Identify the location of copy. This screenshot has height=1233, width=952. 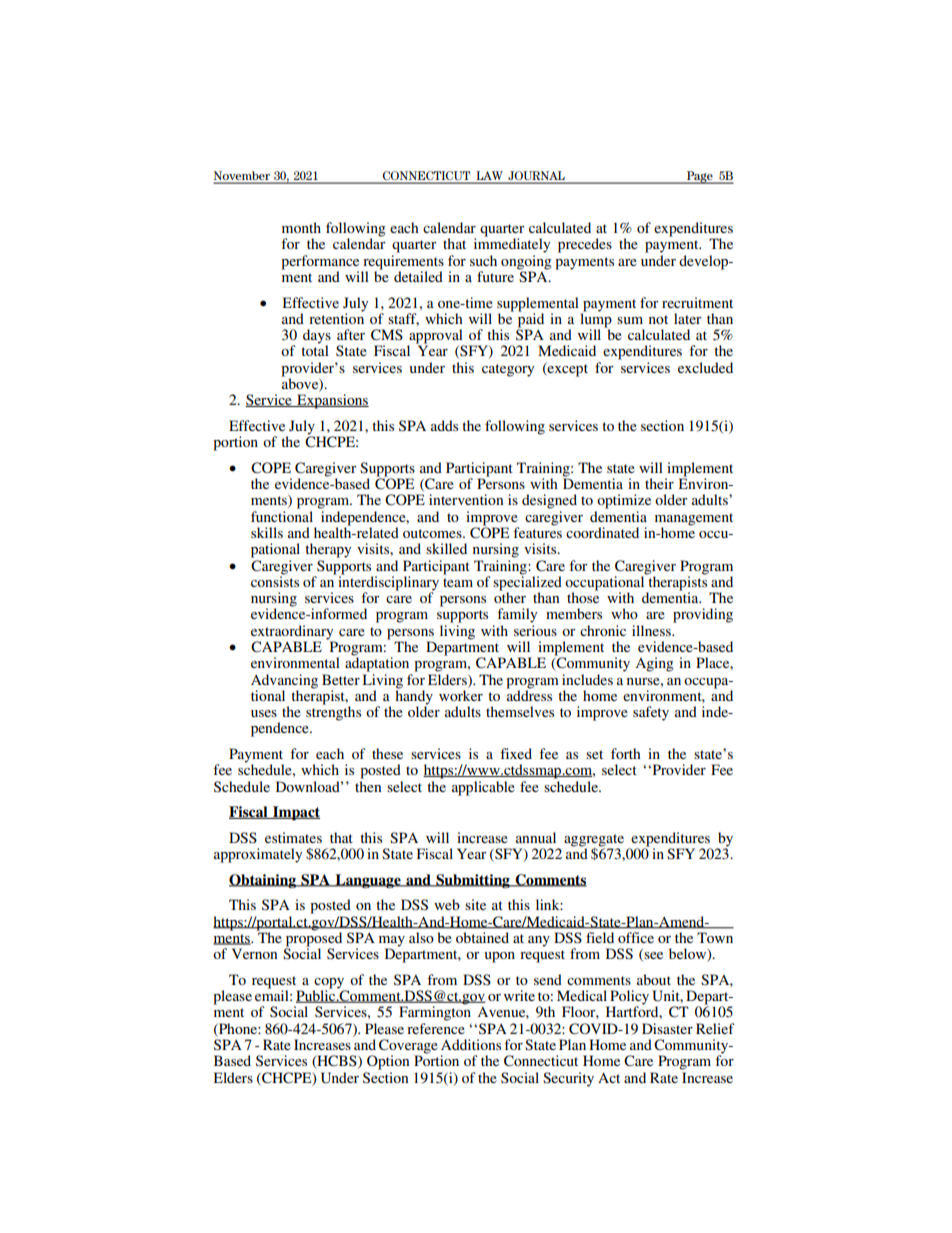
(330, 984).
